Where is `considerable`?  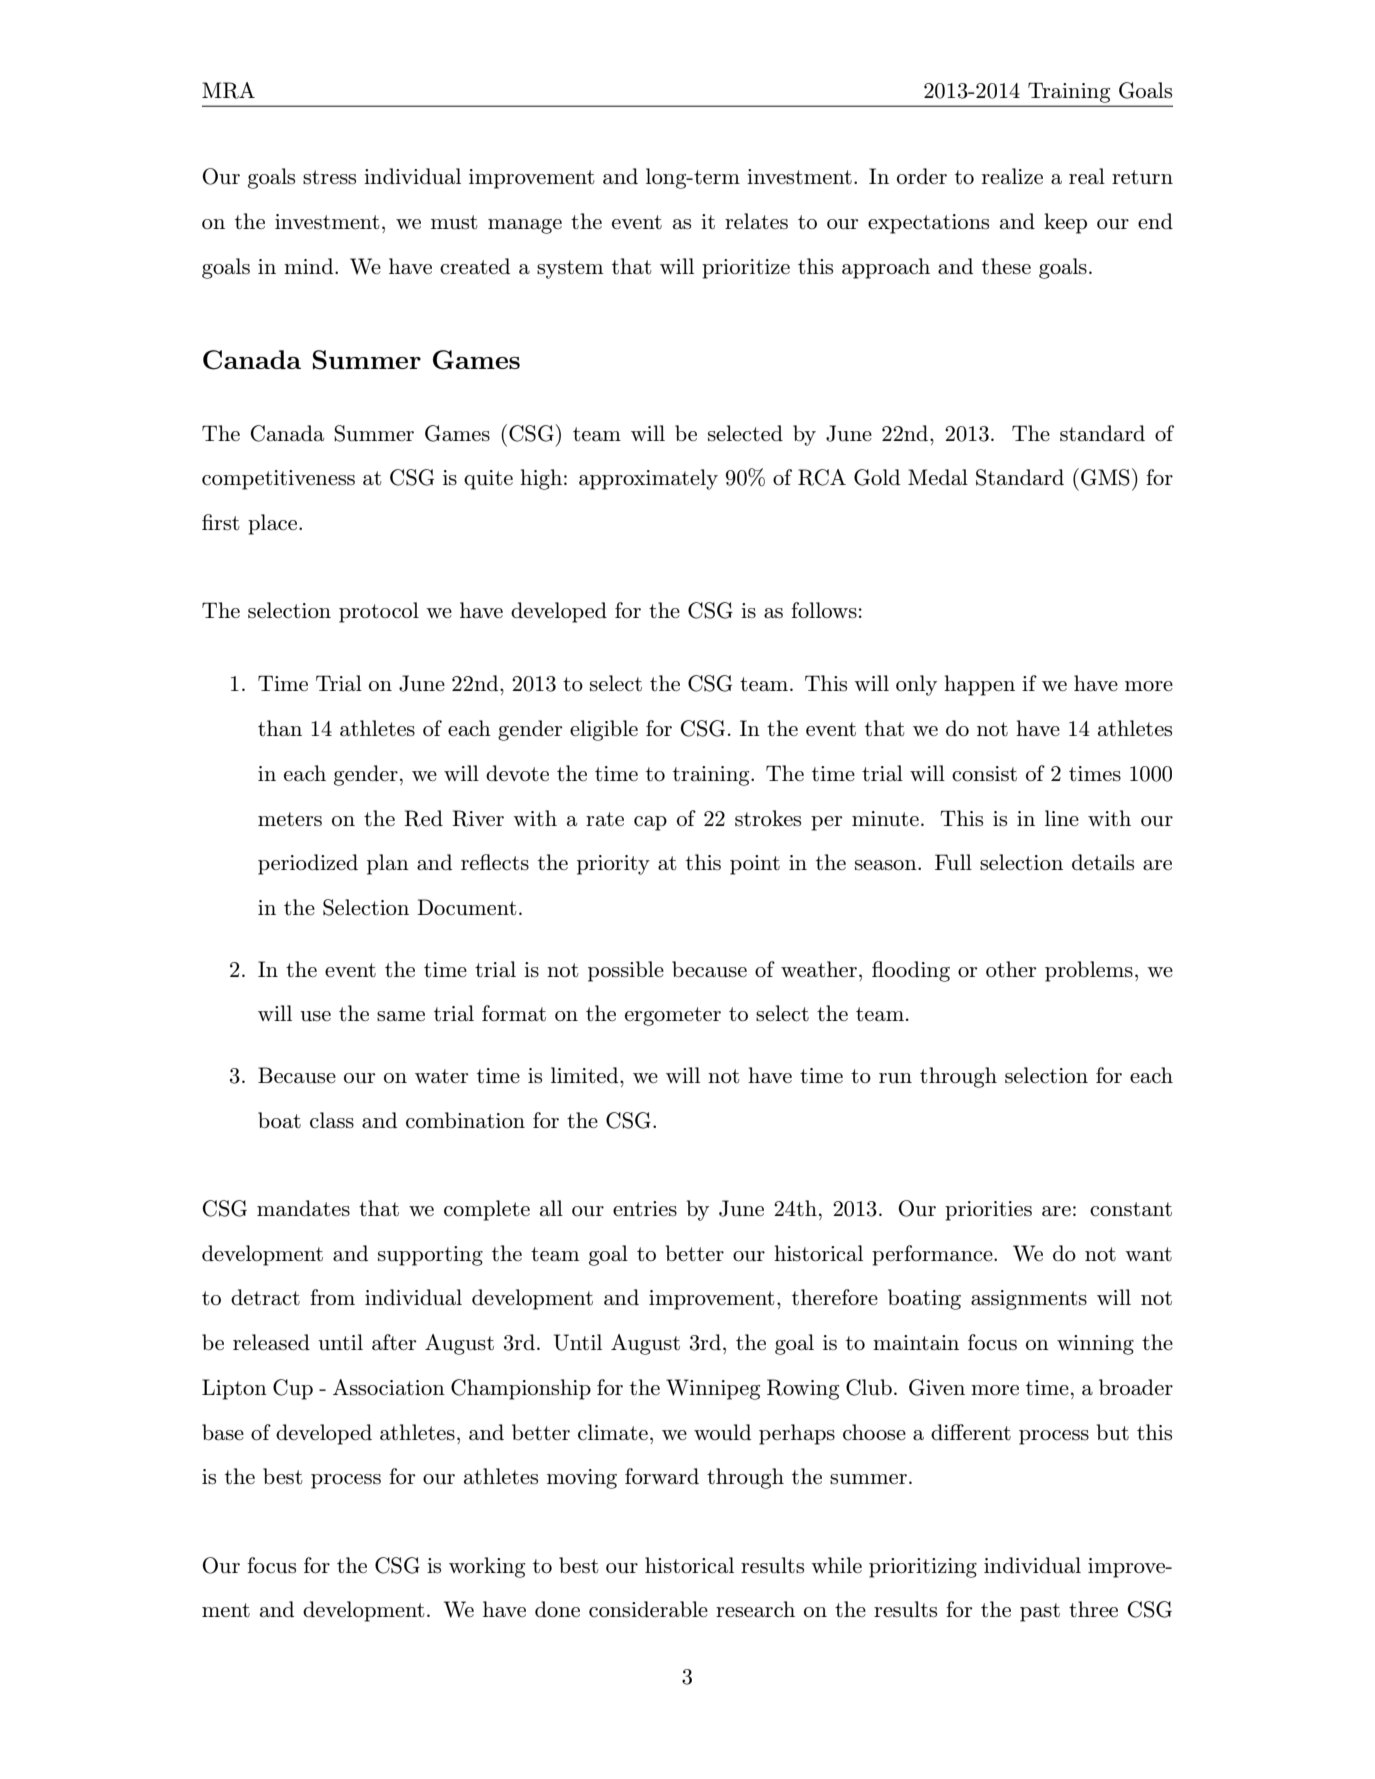
considerable is located at coordinates (648, 1609).
